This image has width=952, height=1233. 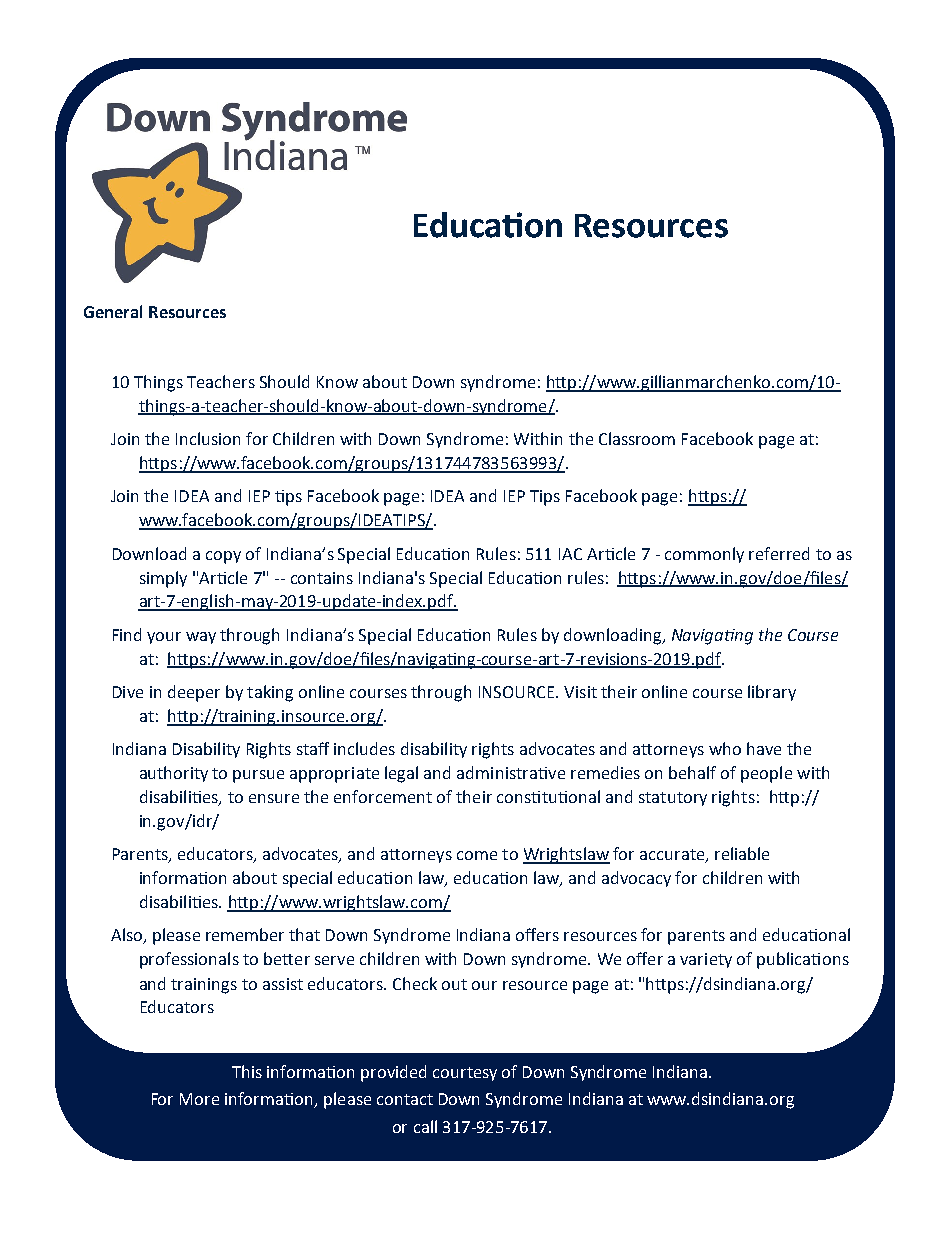 What do you see at coordinates (725, 748) in the image?
I see `who` at bounding box center [725, 748].
